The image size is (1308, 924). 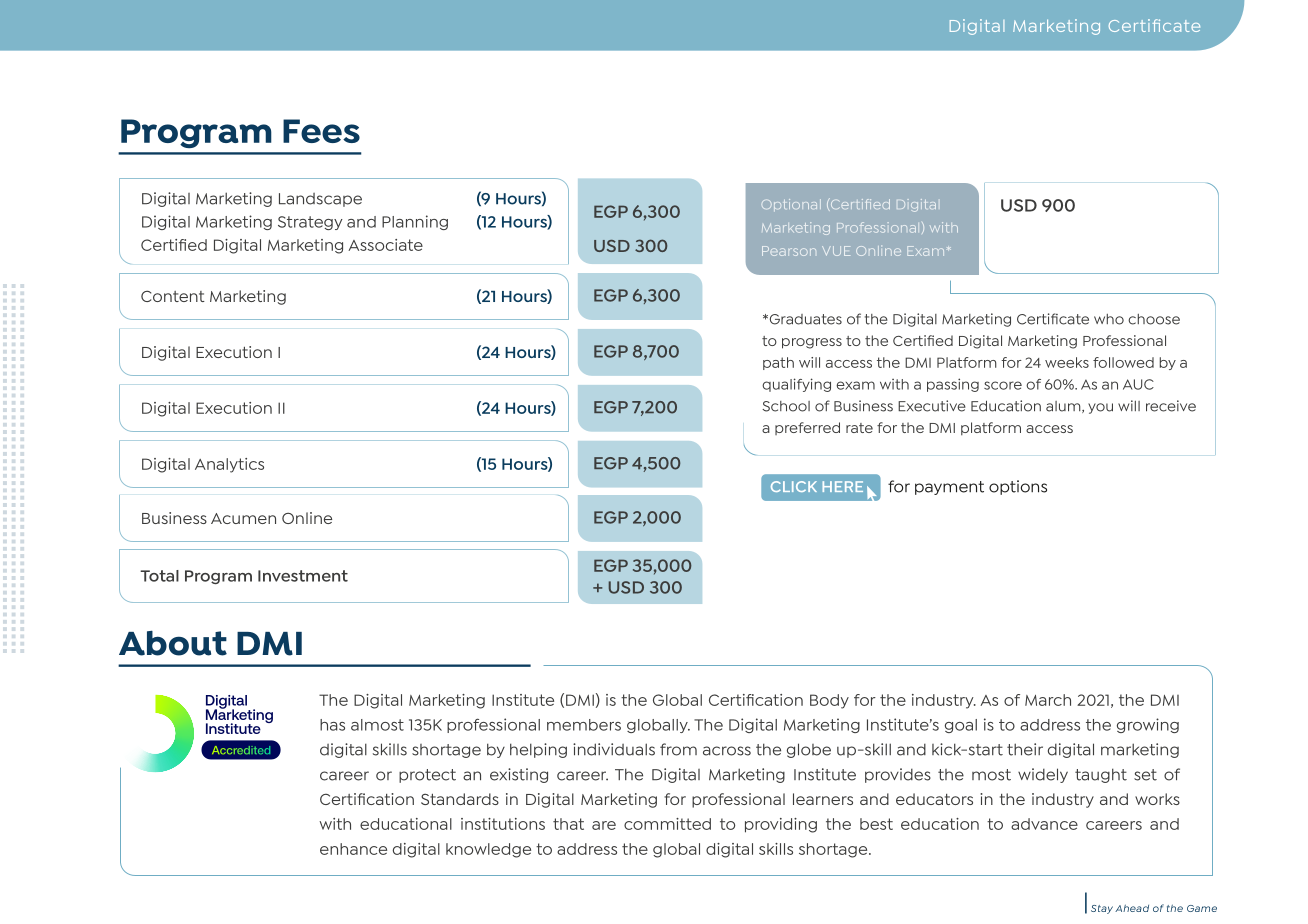 What do you see at coordinates (173, 296) in the screenshot?
I see `Content` at bounding box center [173, 296].
